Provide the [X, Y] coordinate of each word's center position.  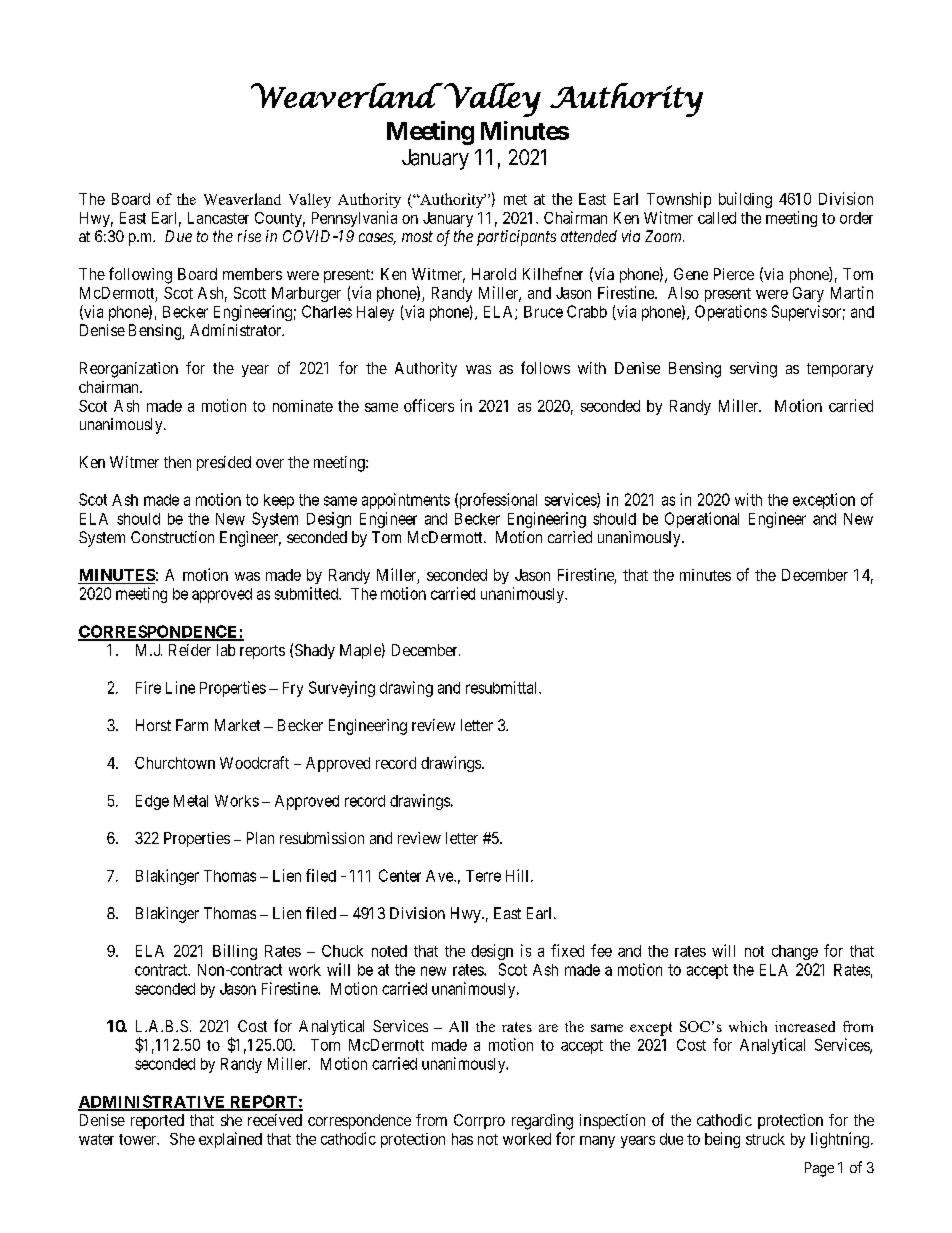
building [745, 200]
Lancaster [218, 218]
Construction [172, 537]
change [795, 952]
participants [516, 238]
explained [230, 1140]
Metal [191, 801]
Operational [702, 520]
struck [765, 1139]
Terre [483, 876]
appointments [406, 501]
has [462, 1139]
